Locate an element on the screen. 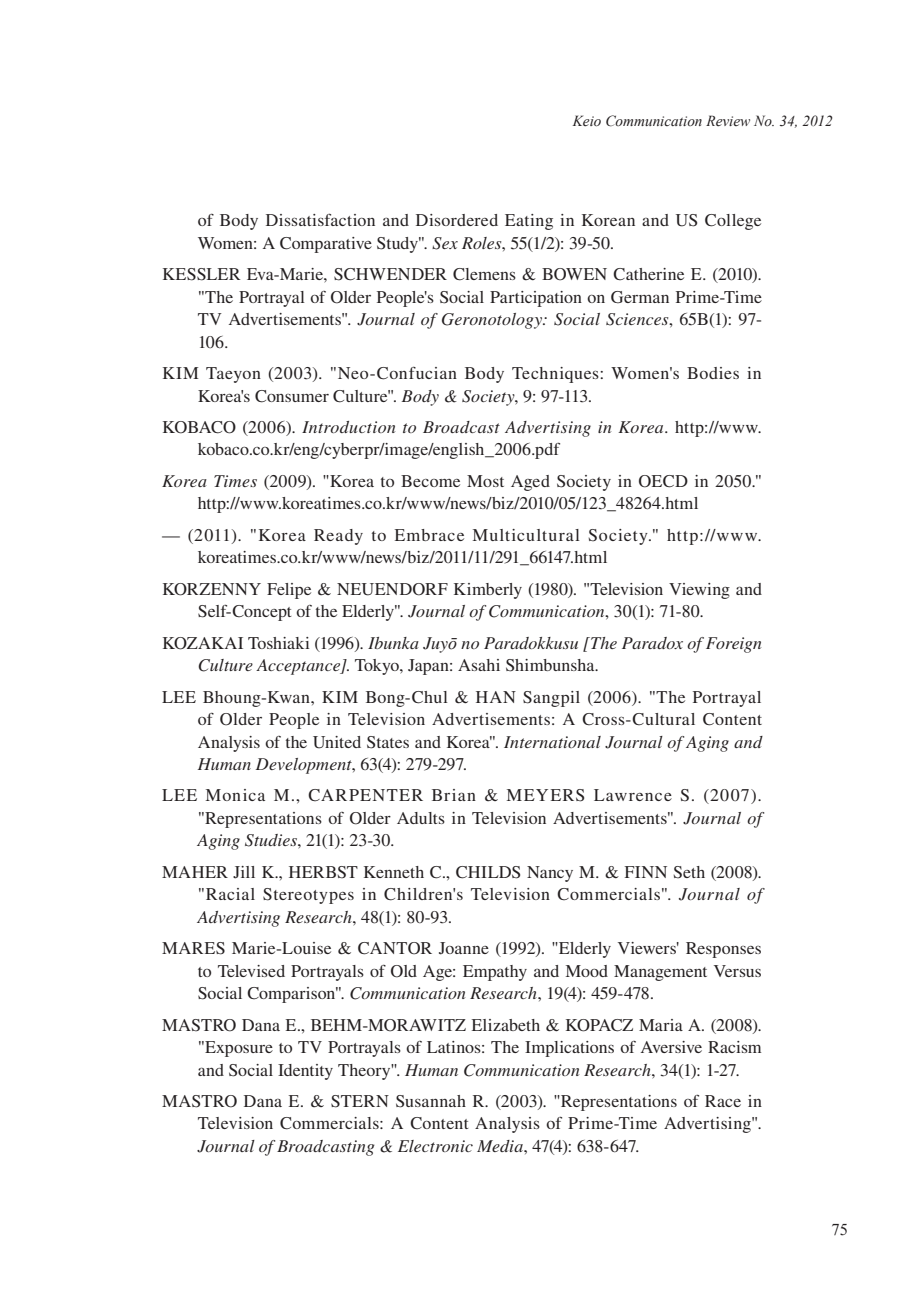 The width and height of the screenshot is (924, 1305). Lawrence is located at coordinates (633, 795).
